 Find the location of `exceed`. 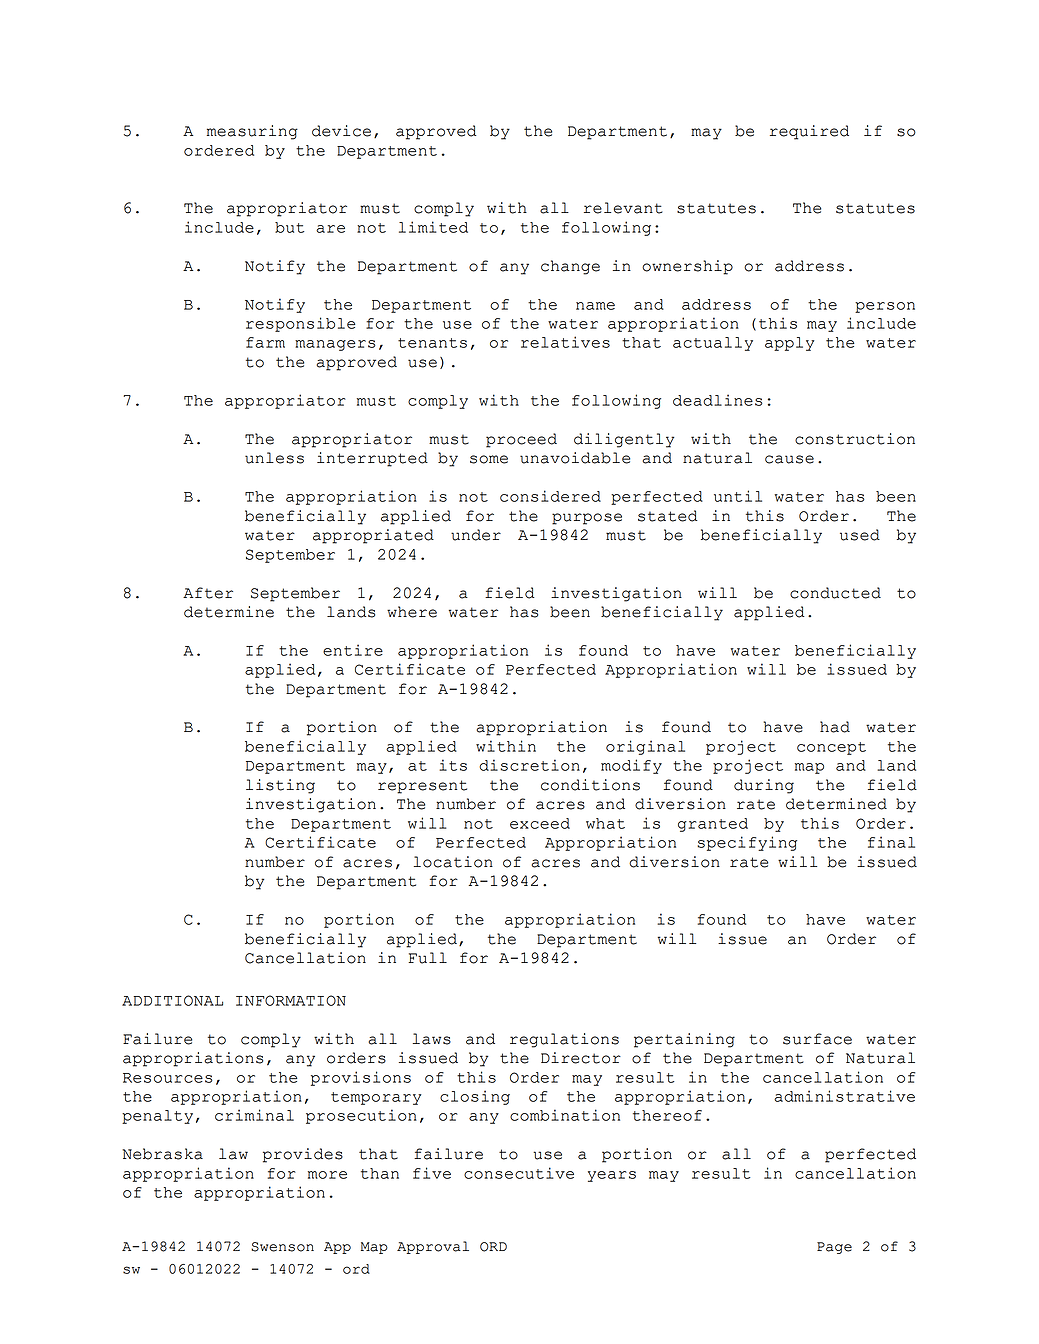

exceed is located at coordinates (540, 823).
